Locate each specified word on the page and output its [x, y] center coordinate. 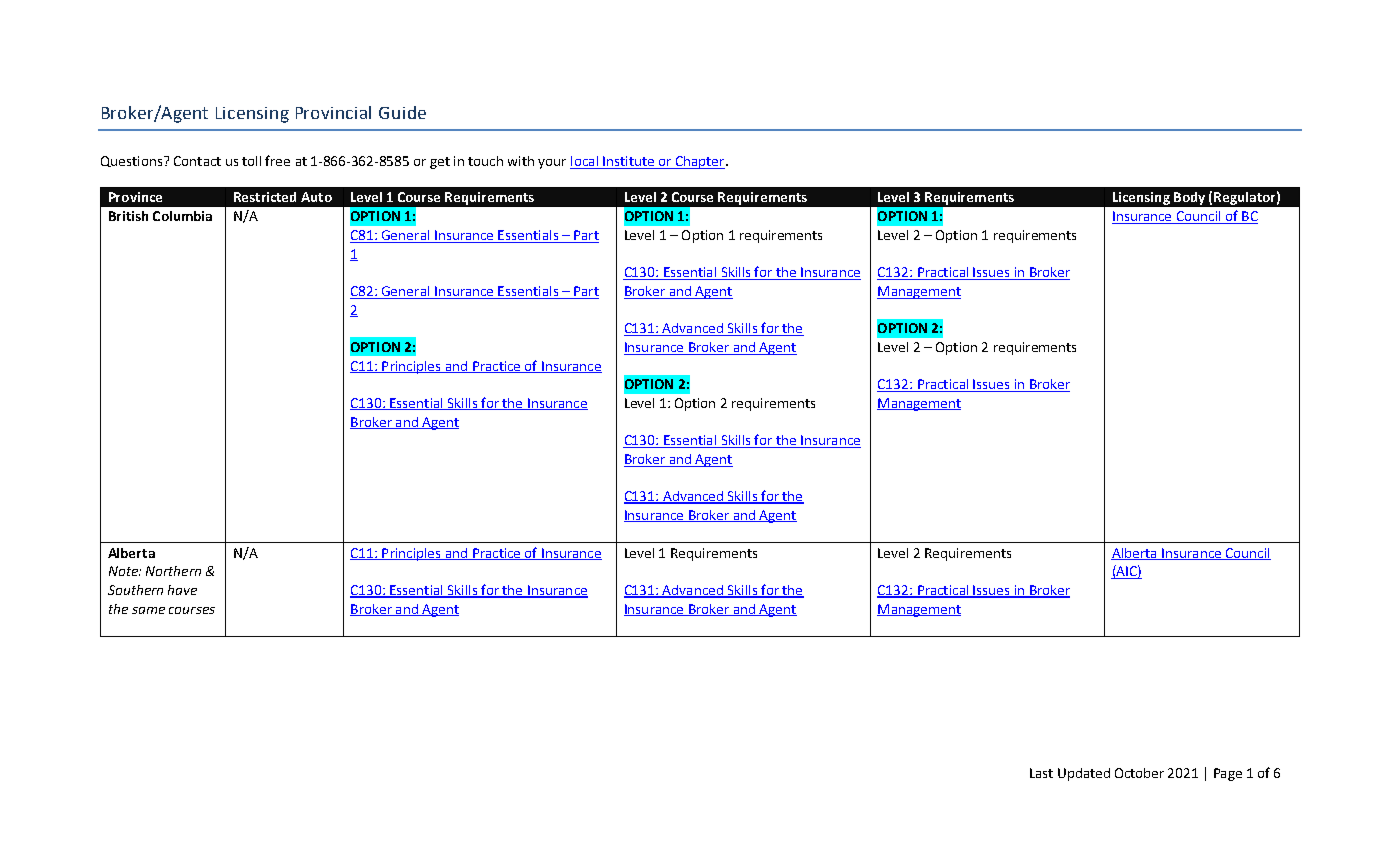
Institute [629, 162]
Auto [316, 197]
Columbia [182, 216]
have [182, 590]
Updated [1084, 774]
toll [251, 161]
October [1139, 773]
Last [1041, 773]
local [585, 162]
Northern [173, 571]
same [148, 610]
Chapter [700, 162]
